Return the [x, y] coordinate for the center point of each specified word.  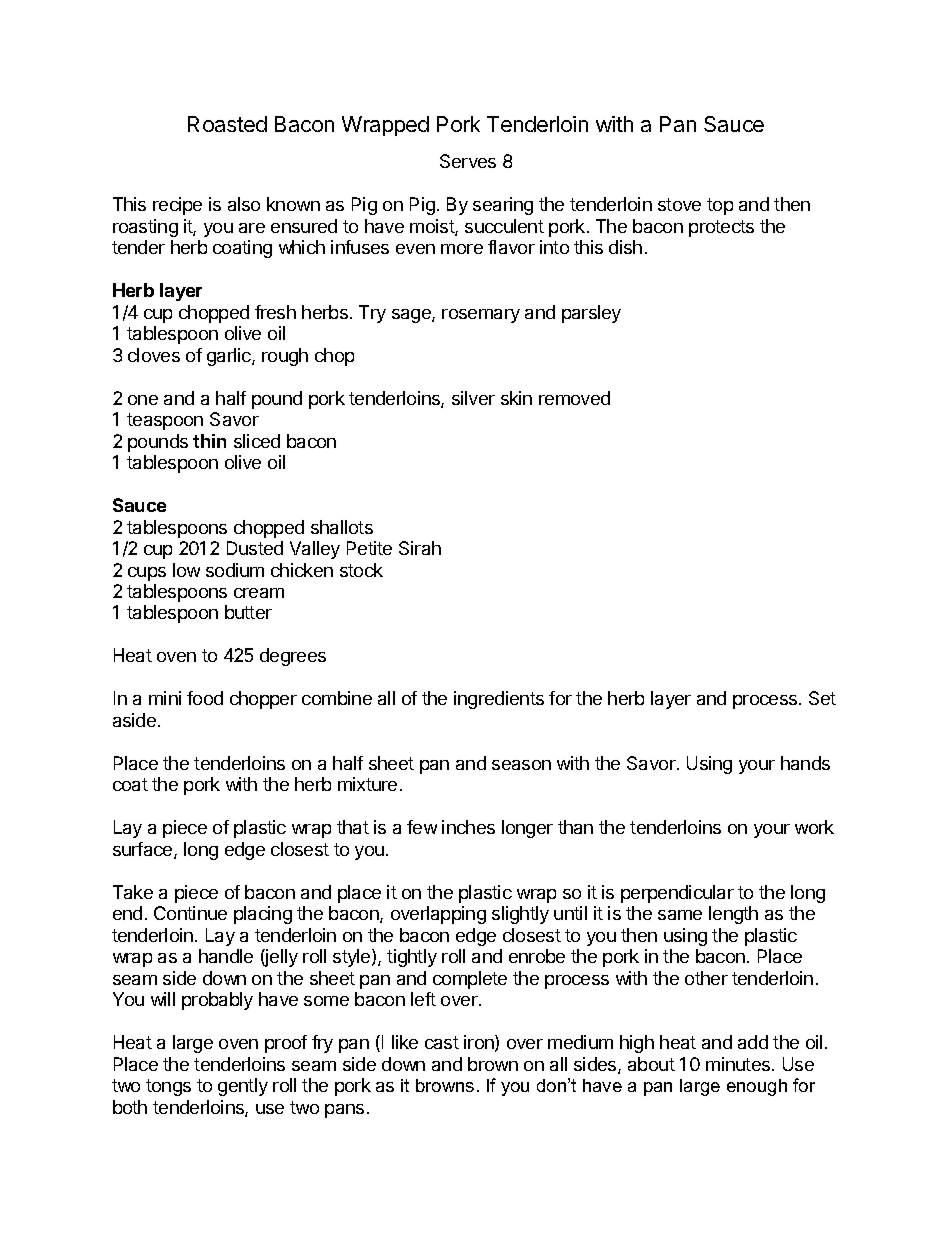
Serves [468, 161]
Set [822, 698]
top [720, 206]
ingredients [499, 700]
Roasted [227, 124]
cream [259, 593]
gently [243, 1087]
